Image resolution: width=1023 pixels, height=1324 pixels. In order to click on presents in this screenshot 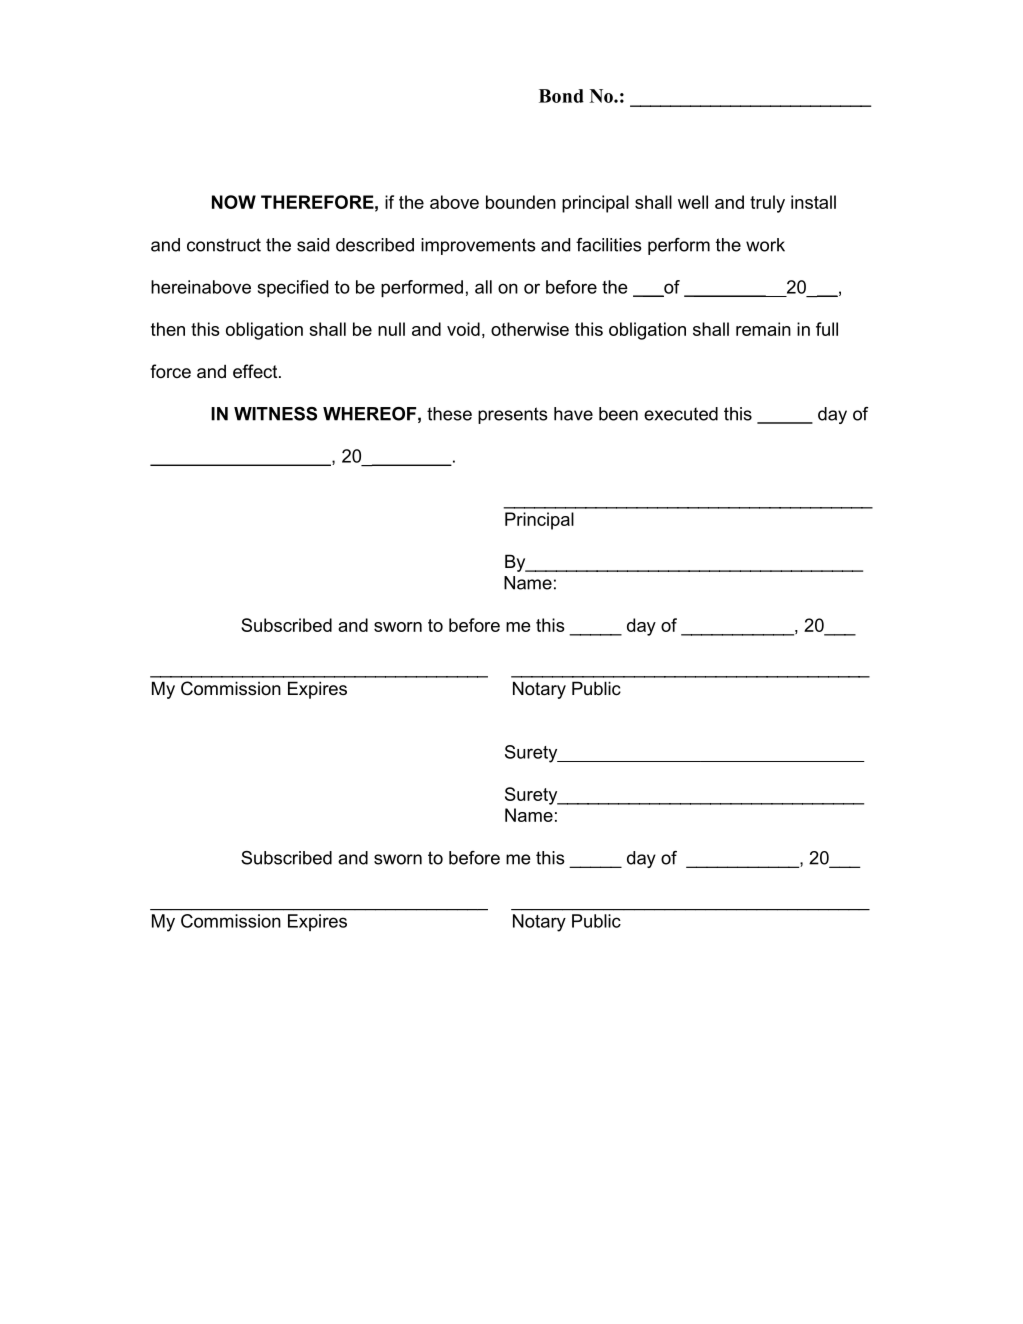, I will do `click(513, 415)`.
